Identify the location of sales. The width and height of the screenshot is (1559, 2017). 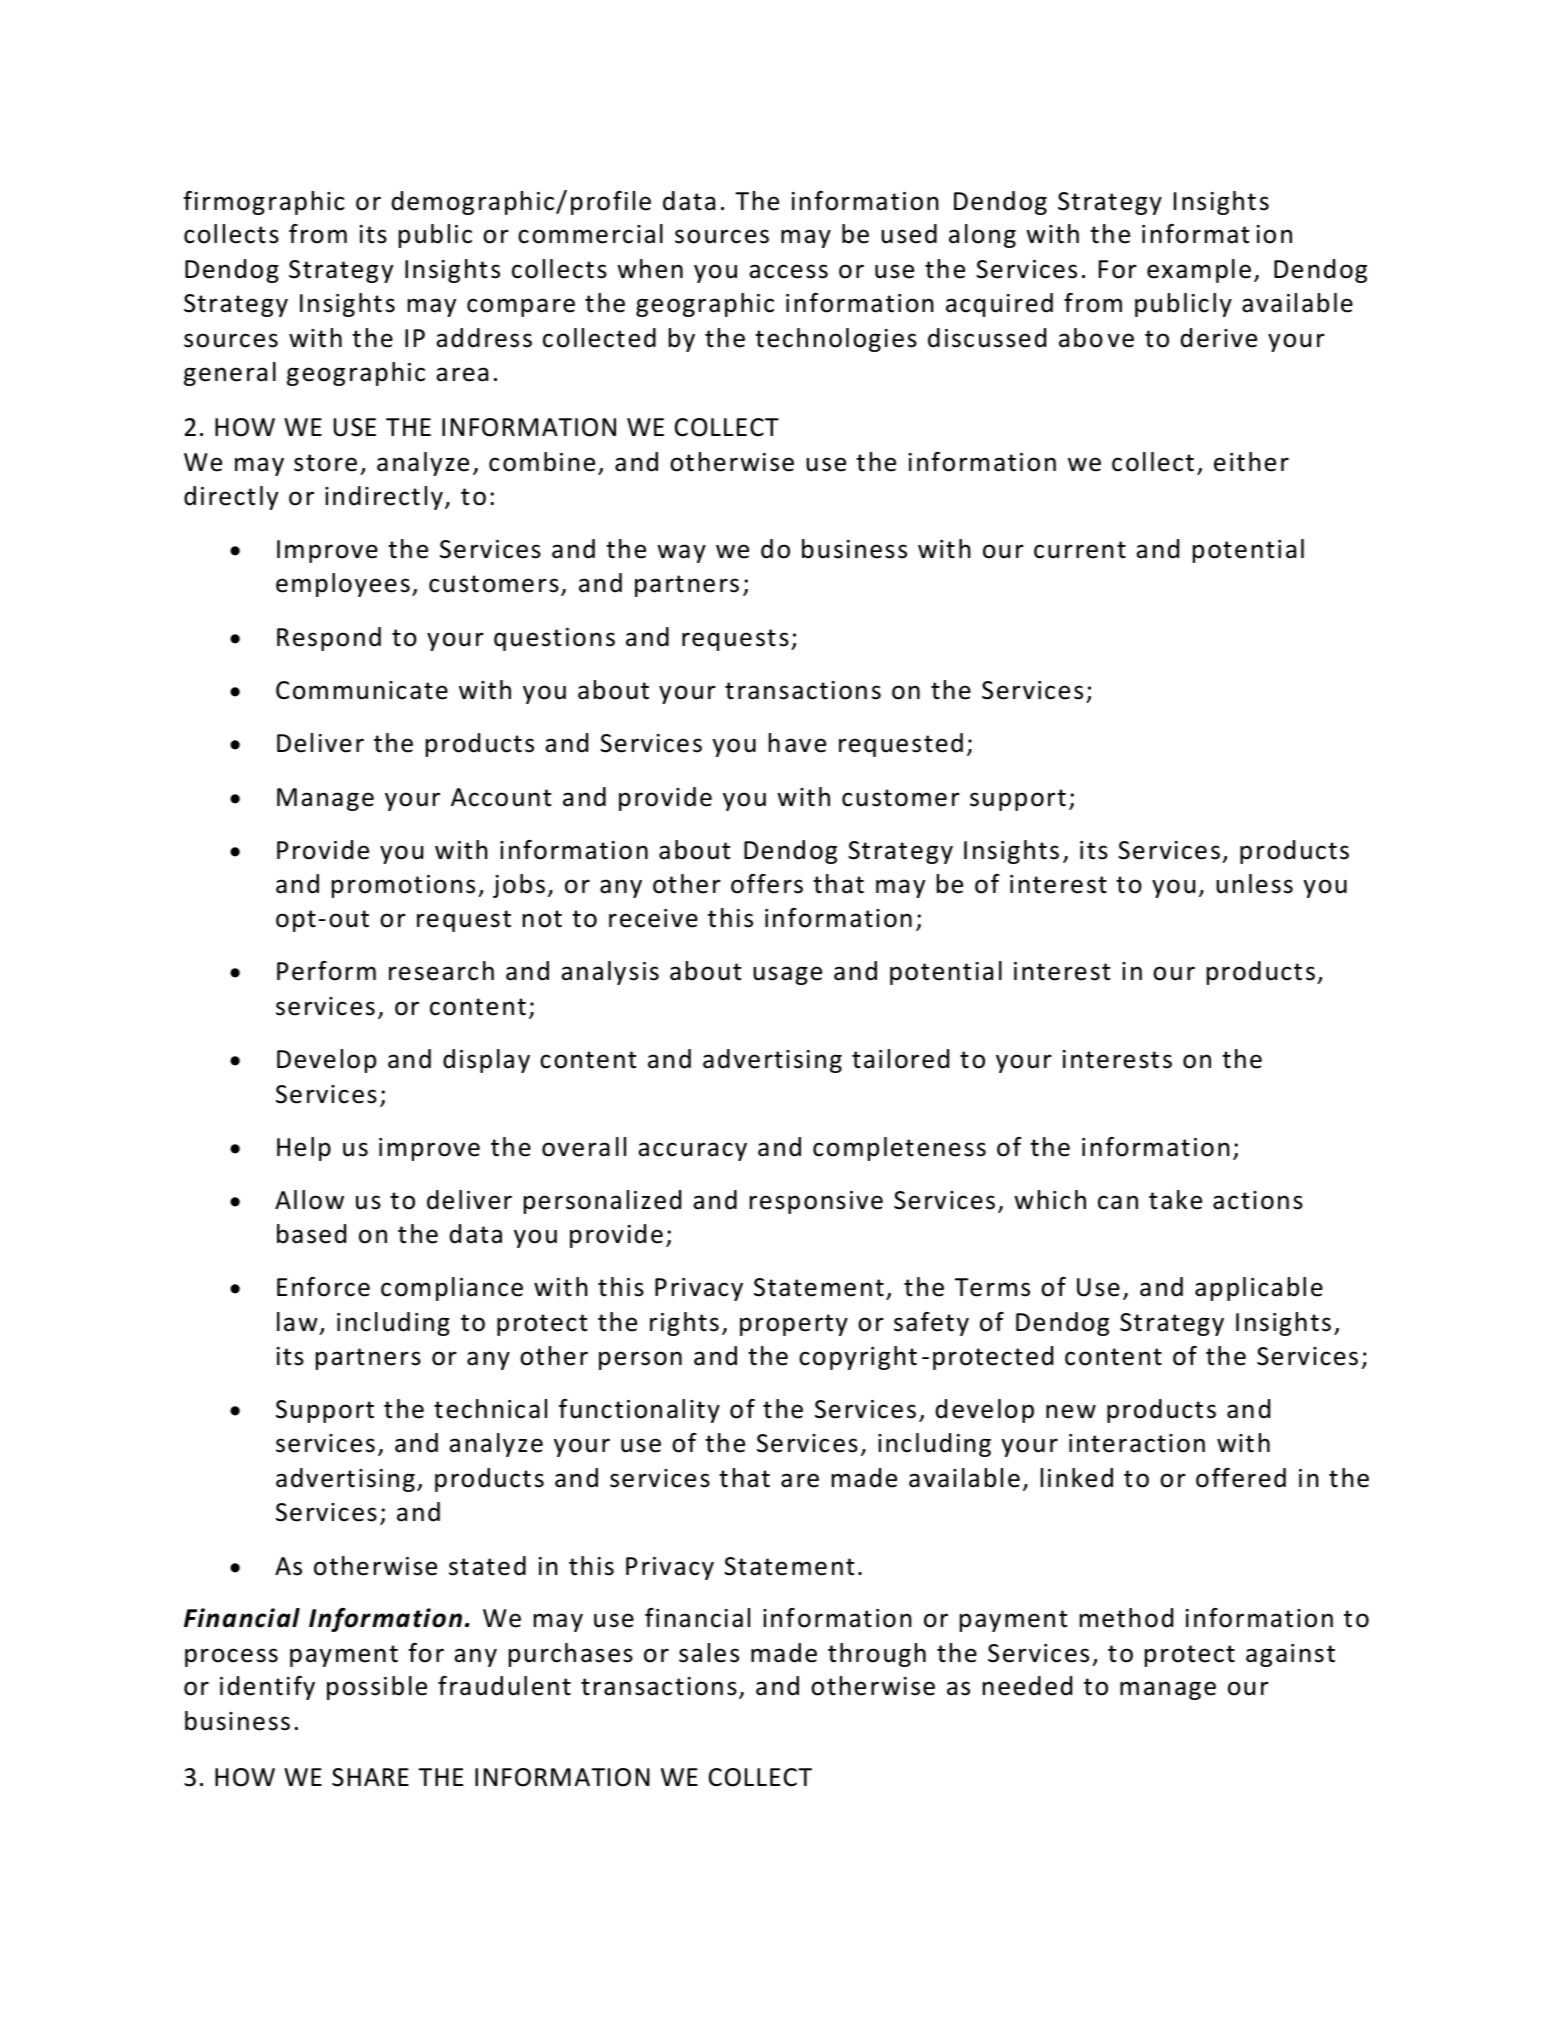
(709, 1653).
